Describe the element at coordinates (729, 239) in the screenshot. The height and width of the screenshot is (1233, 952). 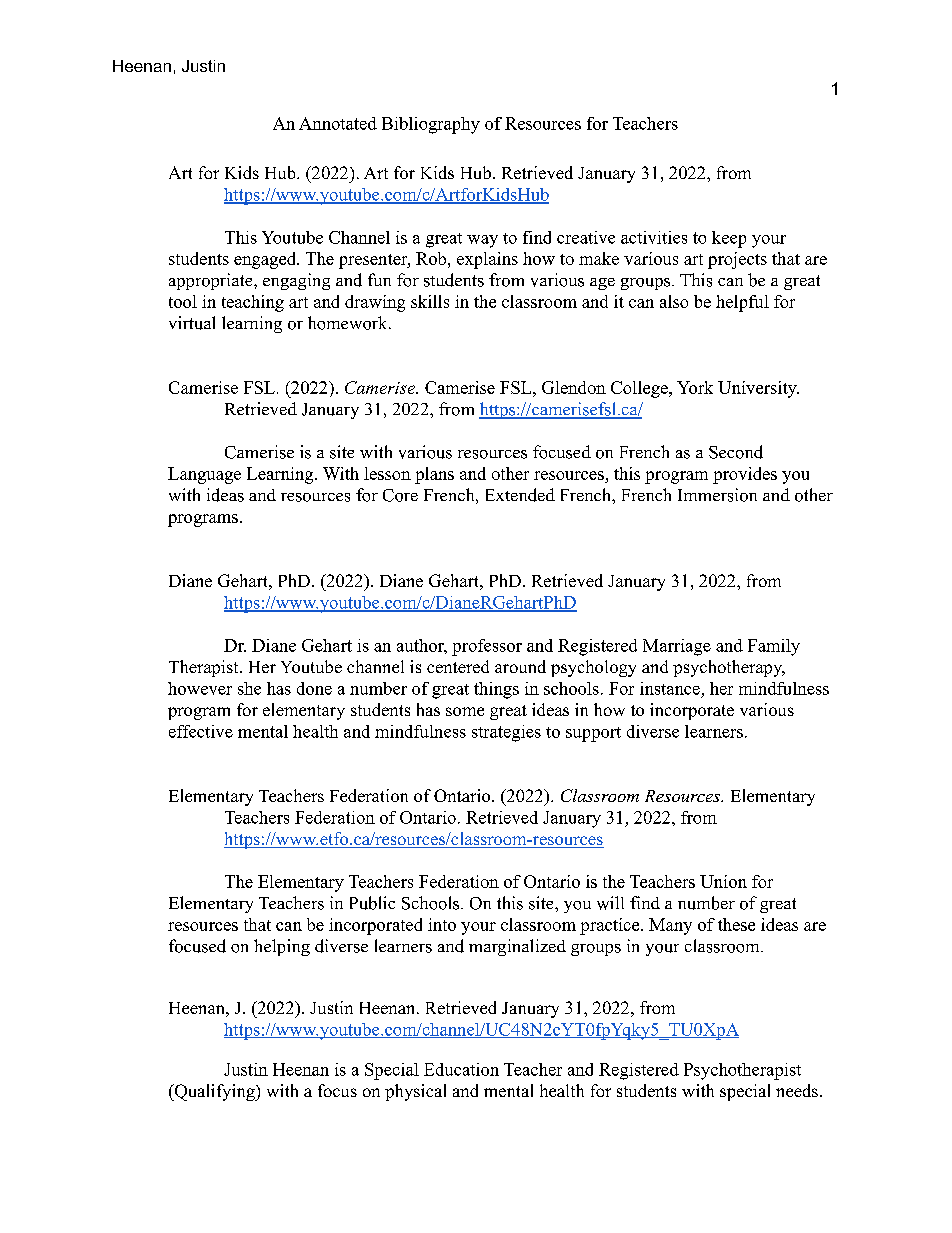
I see `keep` at that location.
